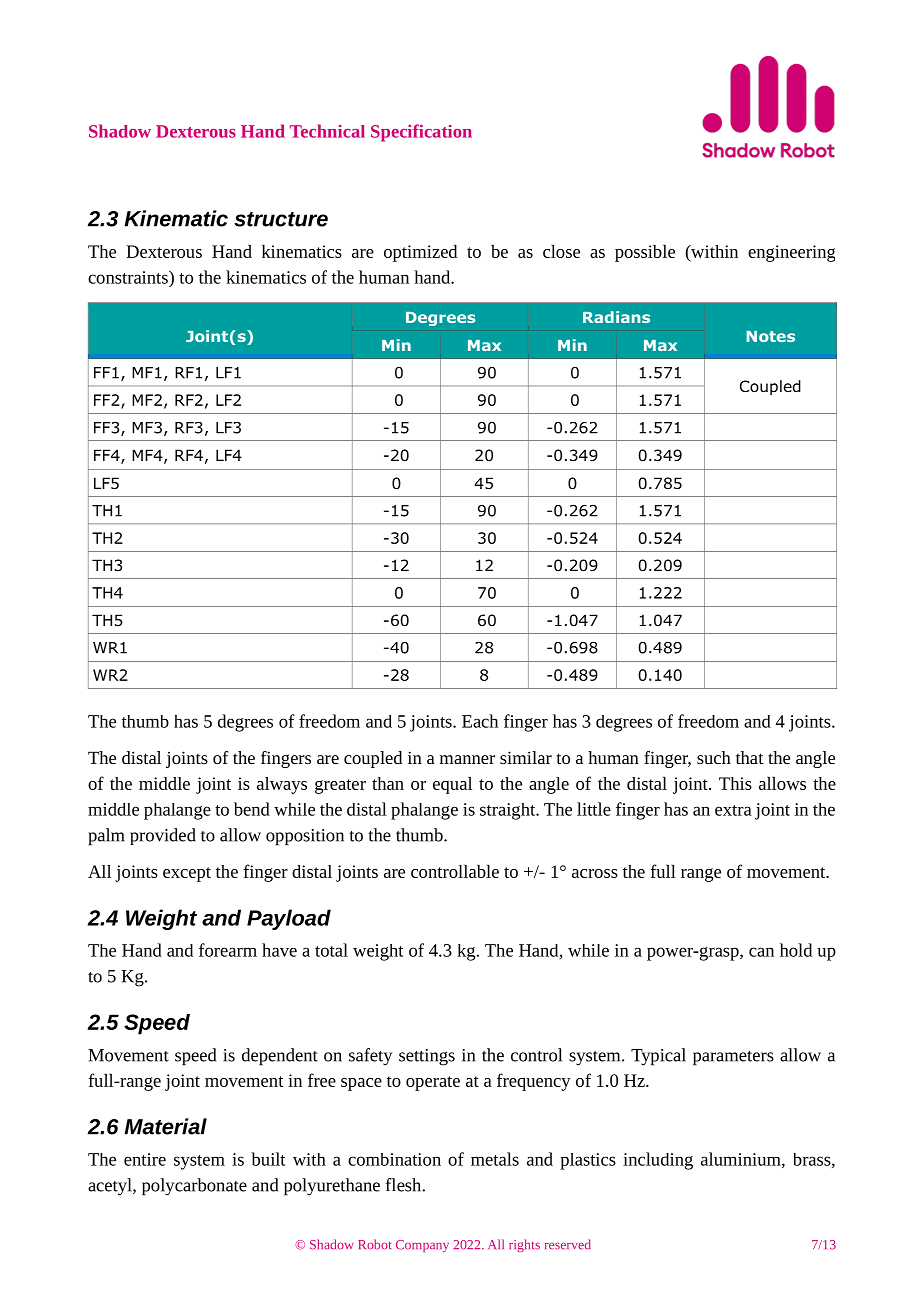 The image size is (924, 1308). What do you see at coordinates (645, 253) in the image?
I see `possible` at bounding box center [645, 253].
